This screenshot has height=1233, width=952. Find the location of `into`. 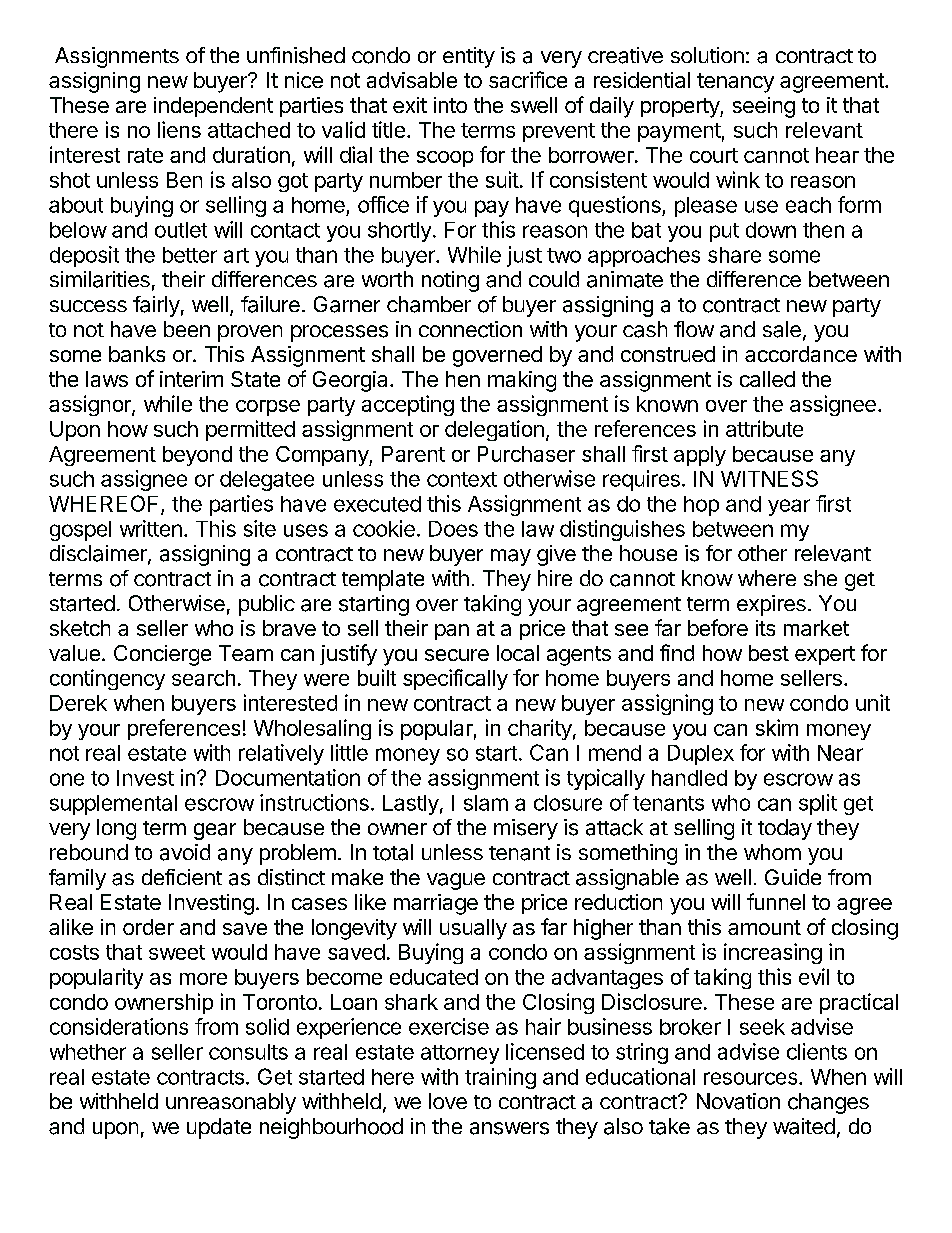

into is located at coordinates (450, 105).
